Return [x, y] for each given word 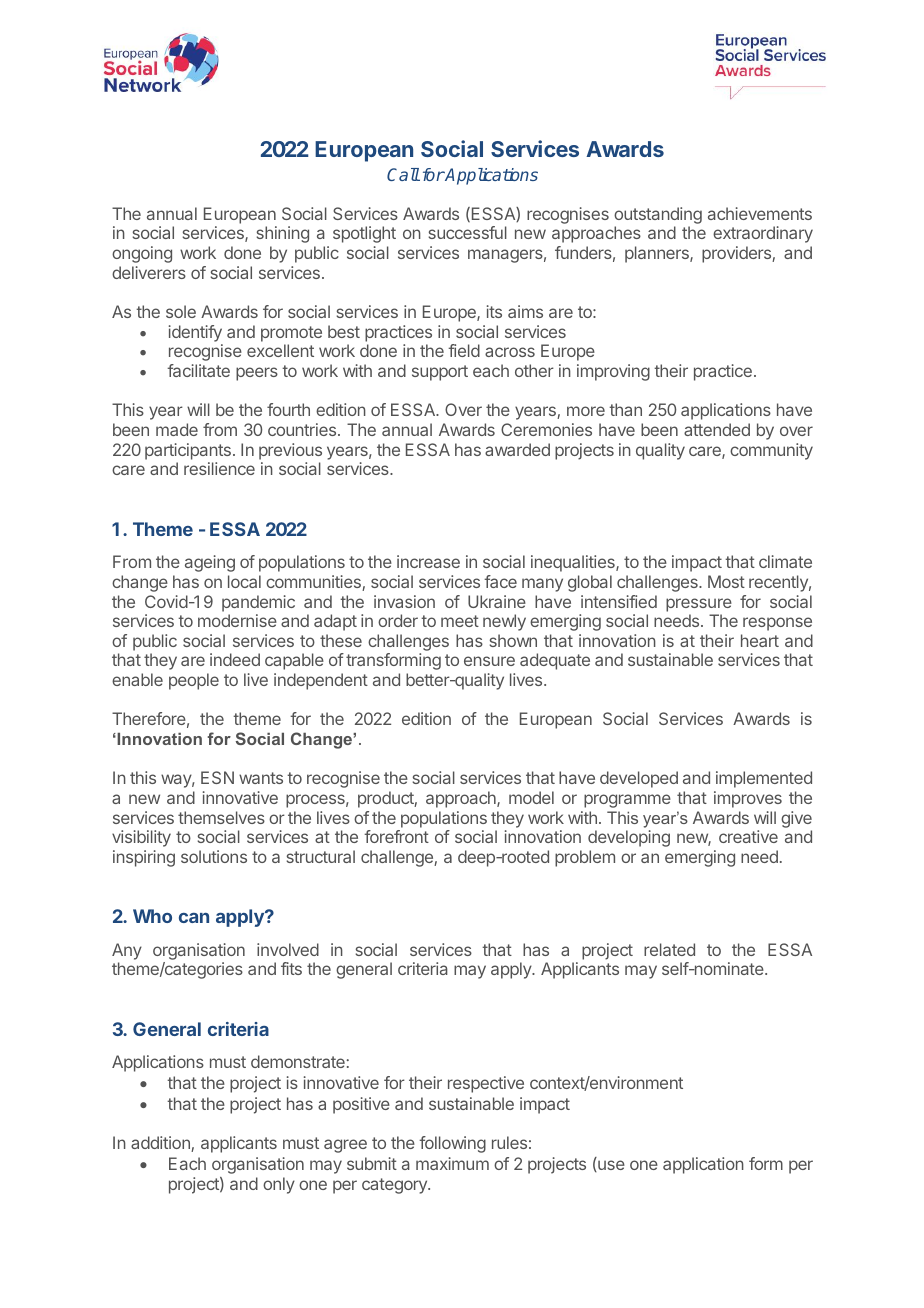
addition [161, 1144]
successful [467, 232]
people [194, 681]
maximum [452, 1163]
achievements [760, 213]
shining [282, 234]
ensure [489, 661]
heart [760, 640]
